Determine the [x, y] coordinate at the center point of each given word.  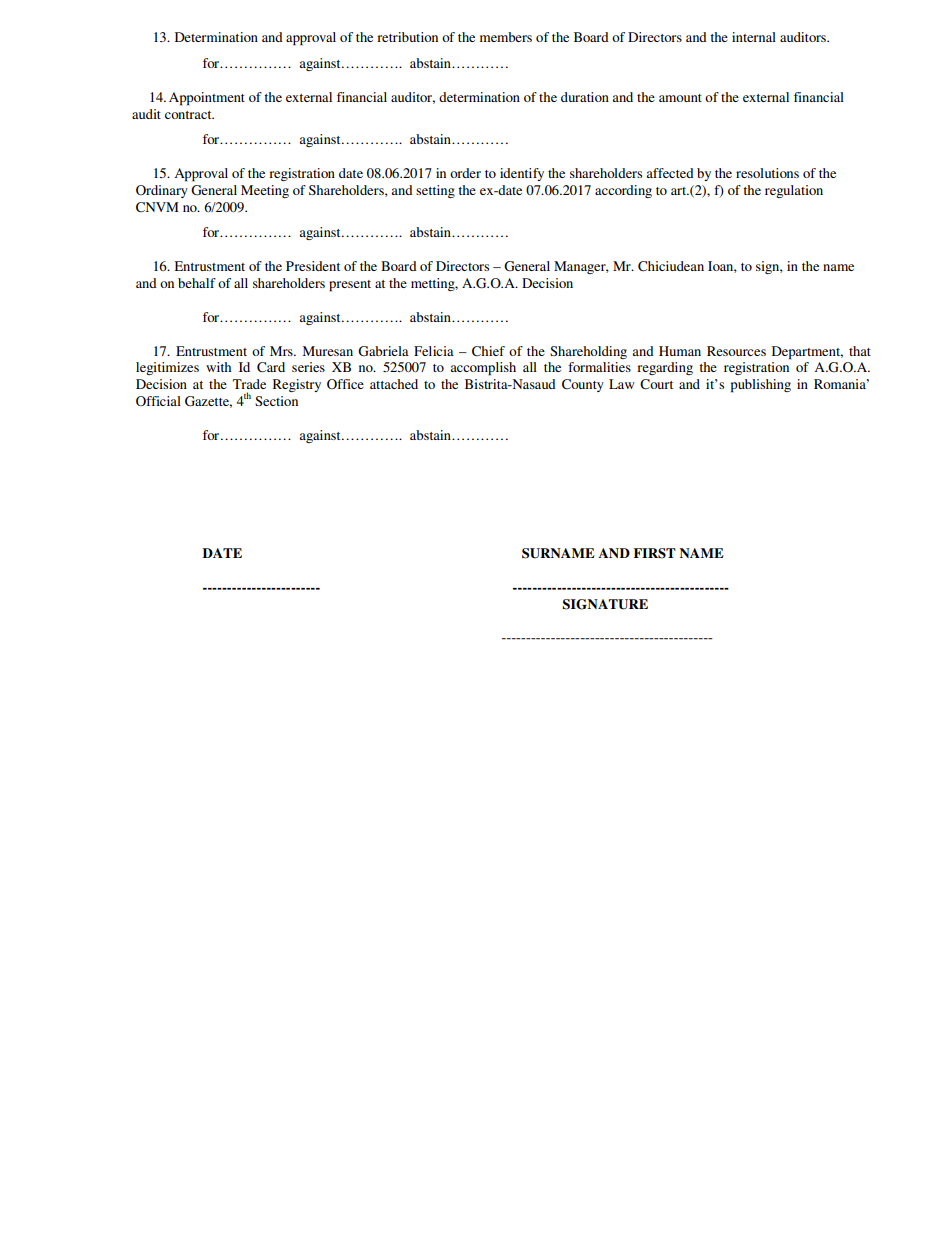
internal [754, 37]
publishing [761, 386]
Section [276, 401]
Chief [488, 351]
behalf [197, 283]
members [506, 37]
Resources [736, 351]
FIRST [655, 553]
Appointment [207, 99]
